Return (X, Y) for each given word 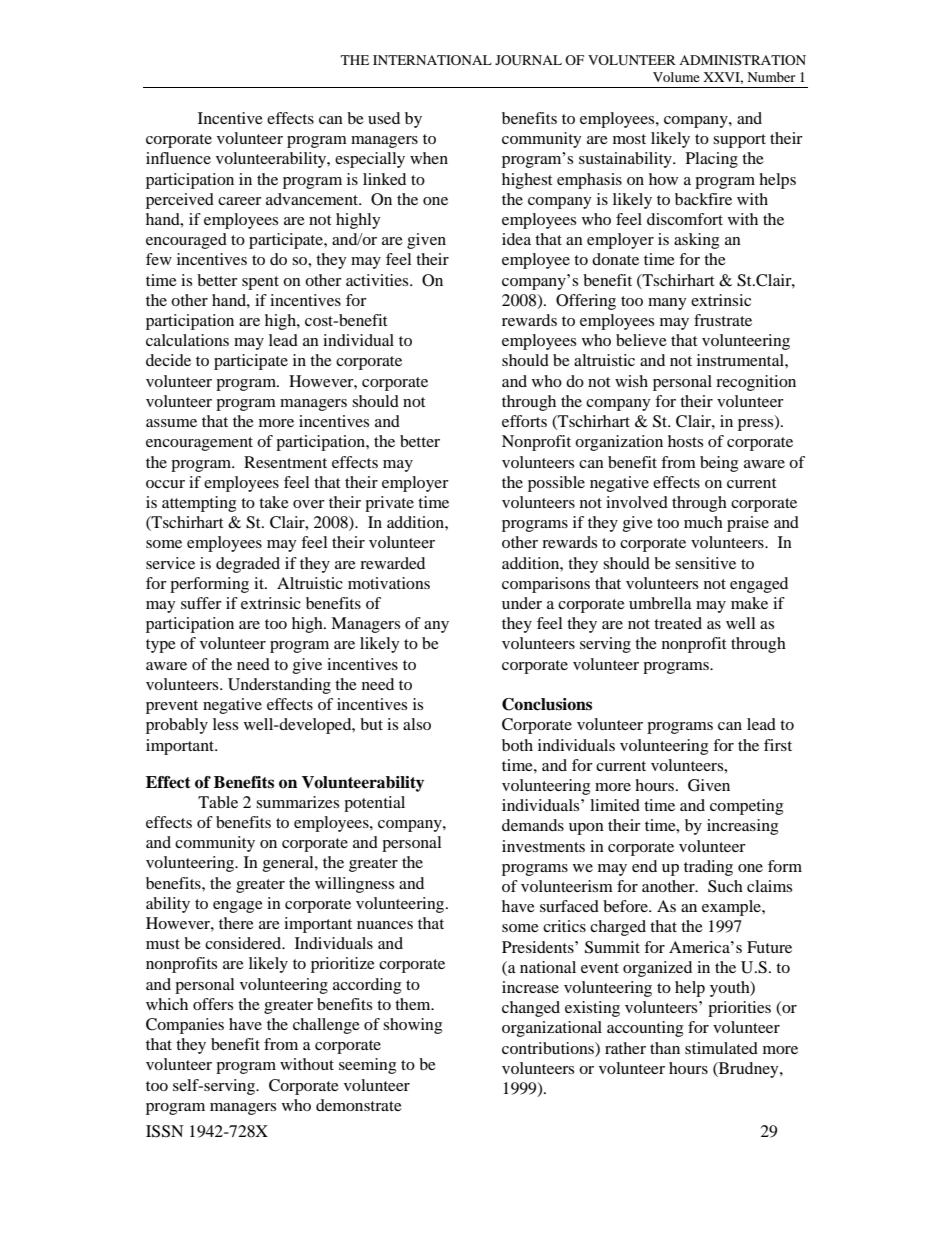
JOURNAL (528, 60)
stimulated (721, 1048)
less (225, 724)
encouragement (199, 444)
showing (412, 1026)
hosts (685, 441)
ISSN (165, 1131)
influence (178, 158)
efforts (524, 421)
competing (746, 807)
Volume (676, 77)
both (517, 745)
